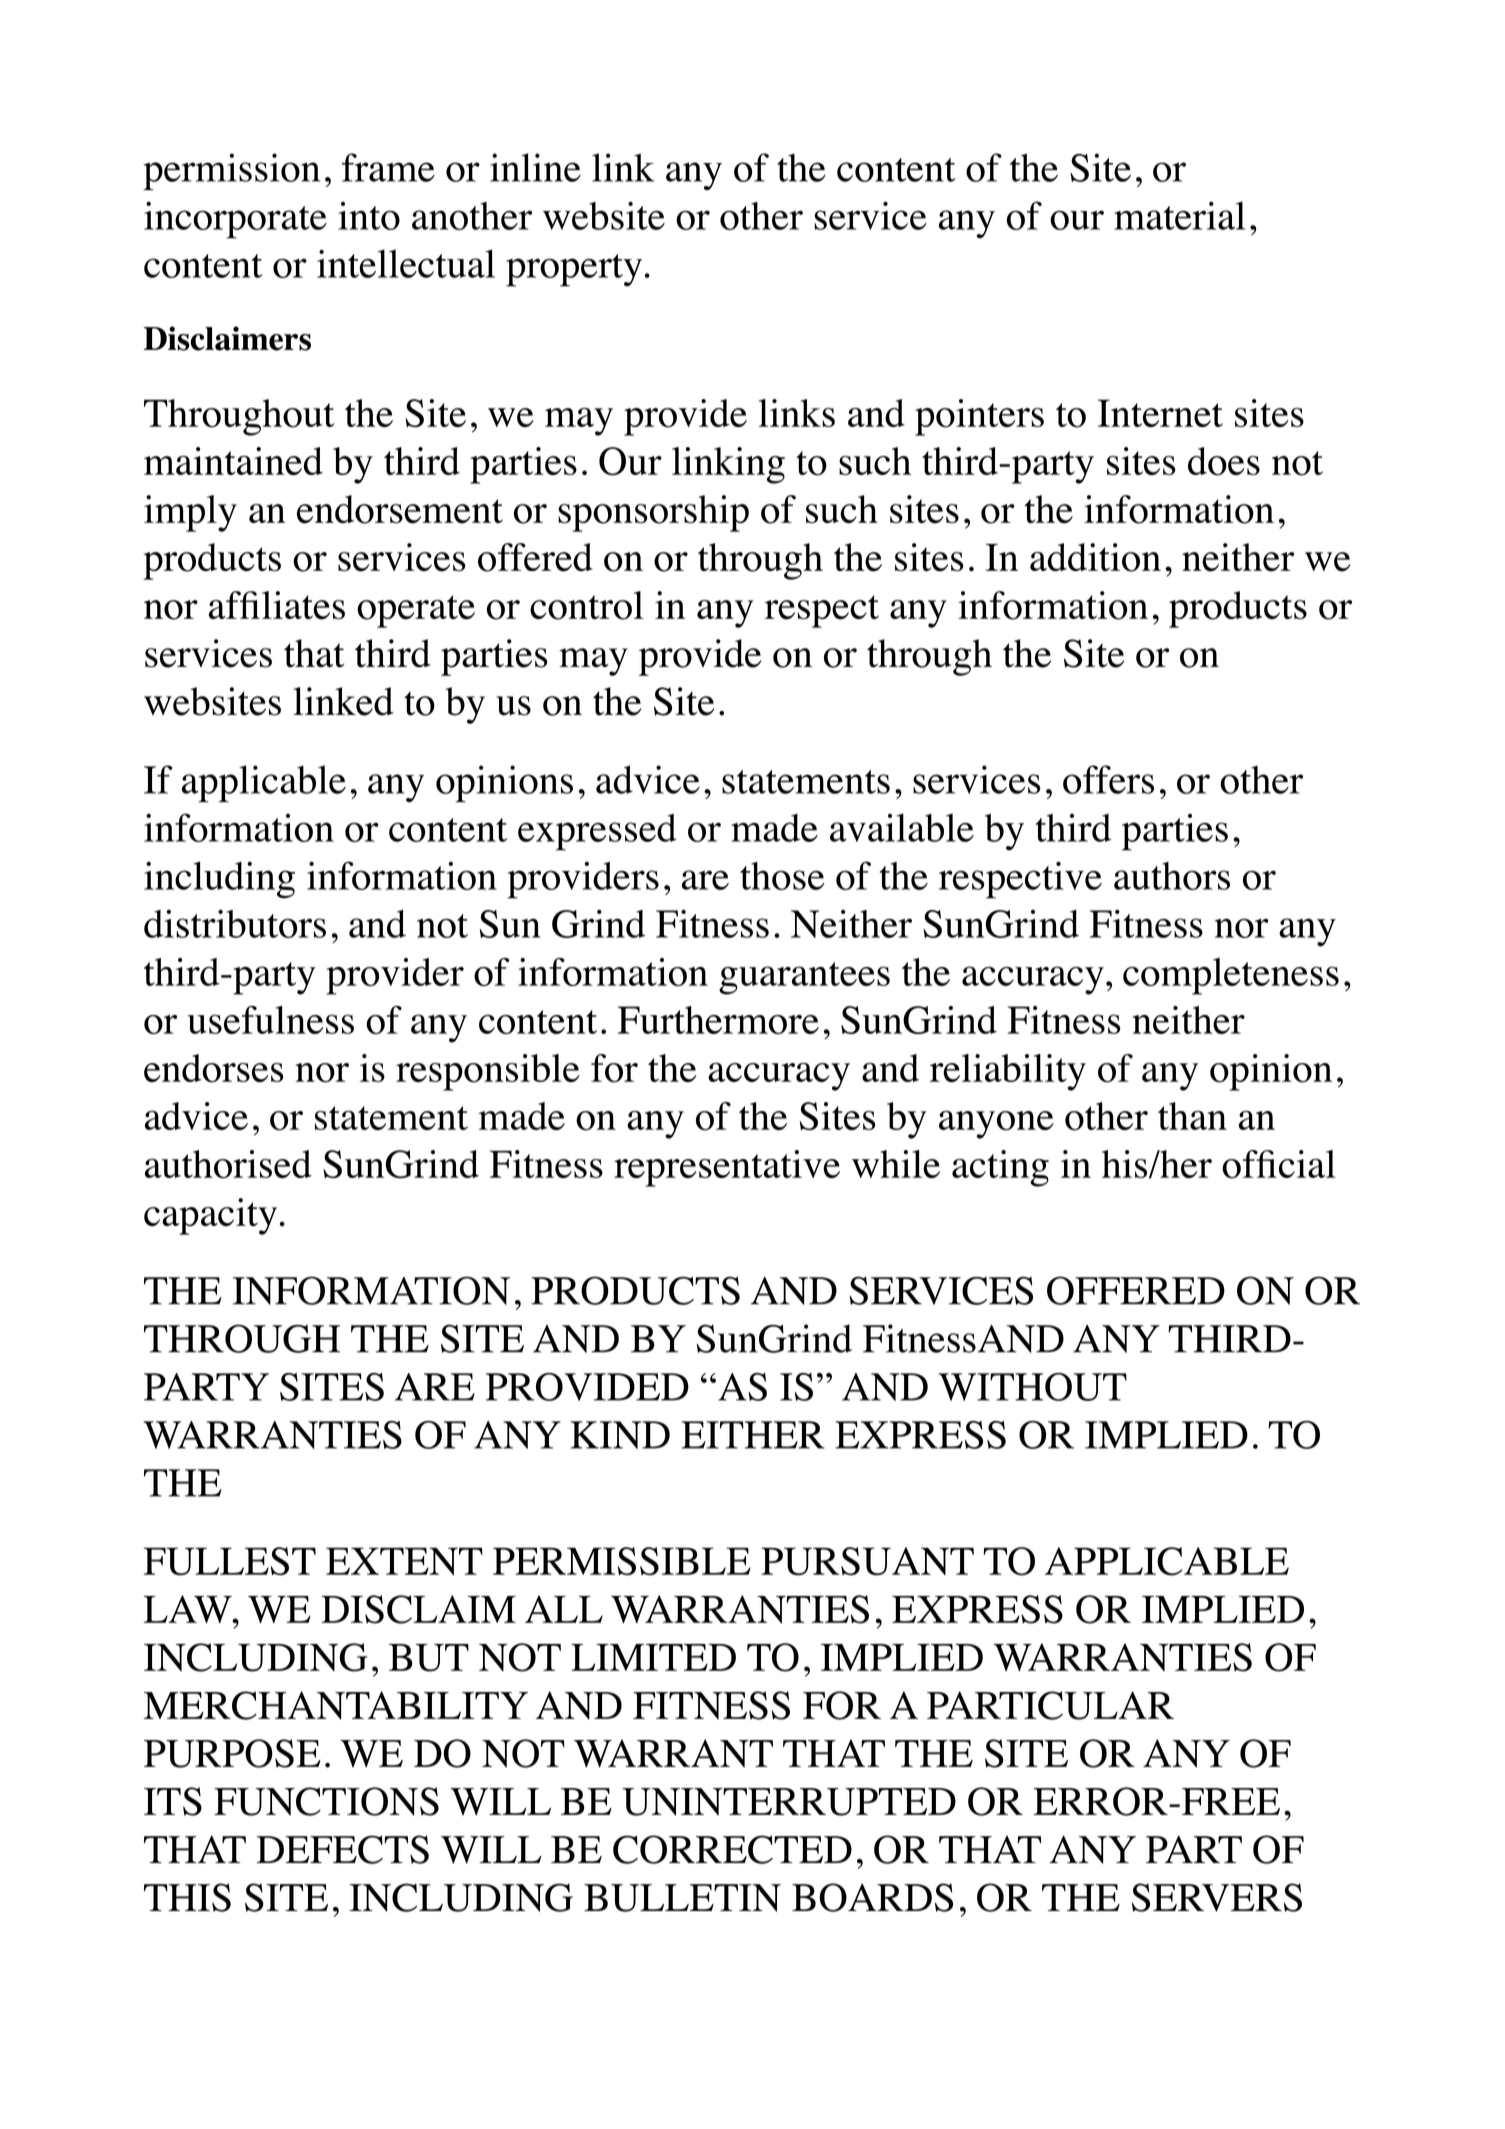  What do you see at coordinates (1108, 779) in the image?
I see `offers` at bounding box center [1108, 779].
